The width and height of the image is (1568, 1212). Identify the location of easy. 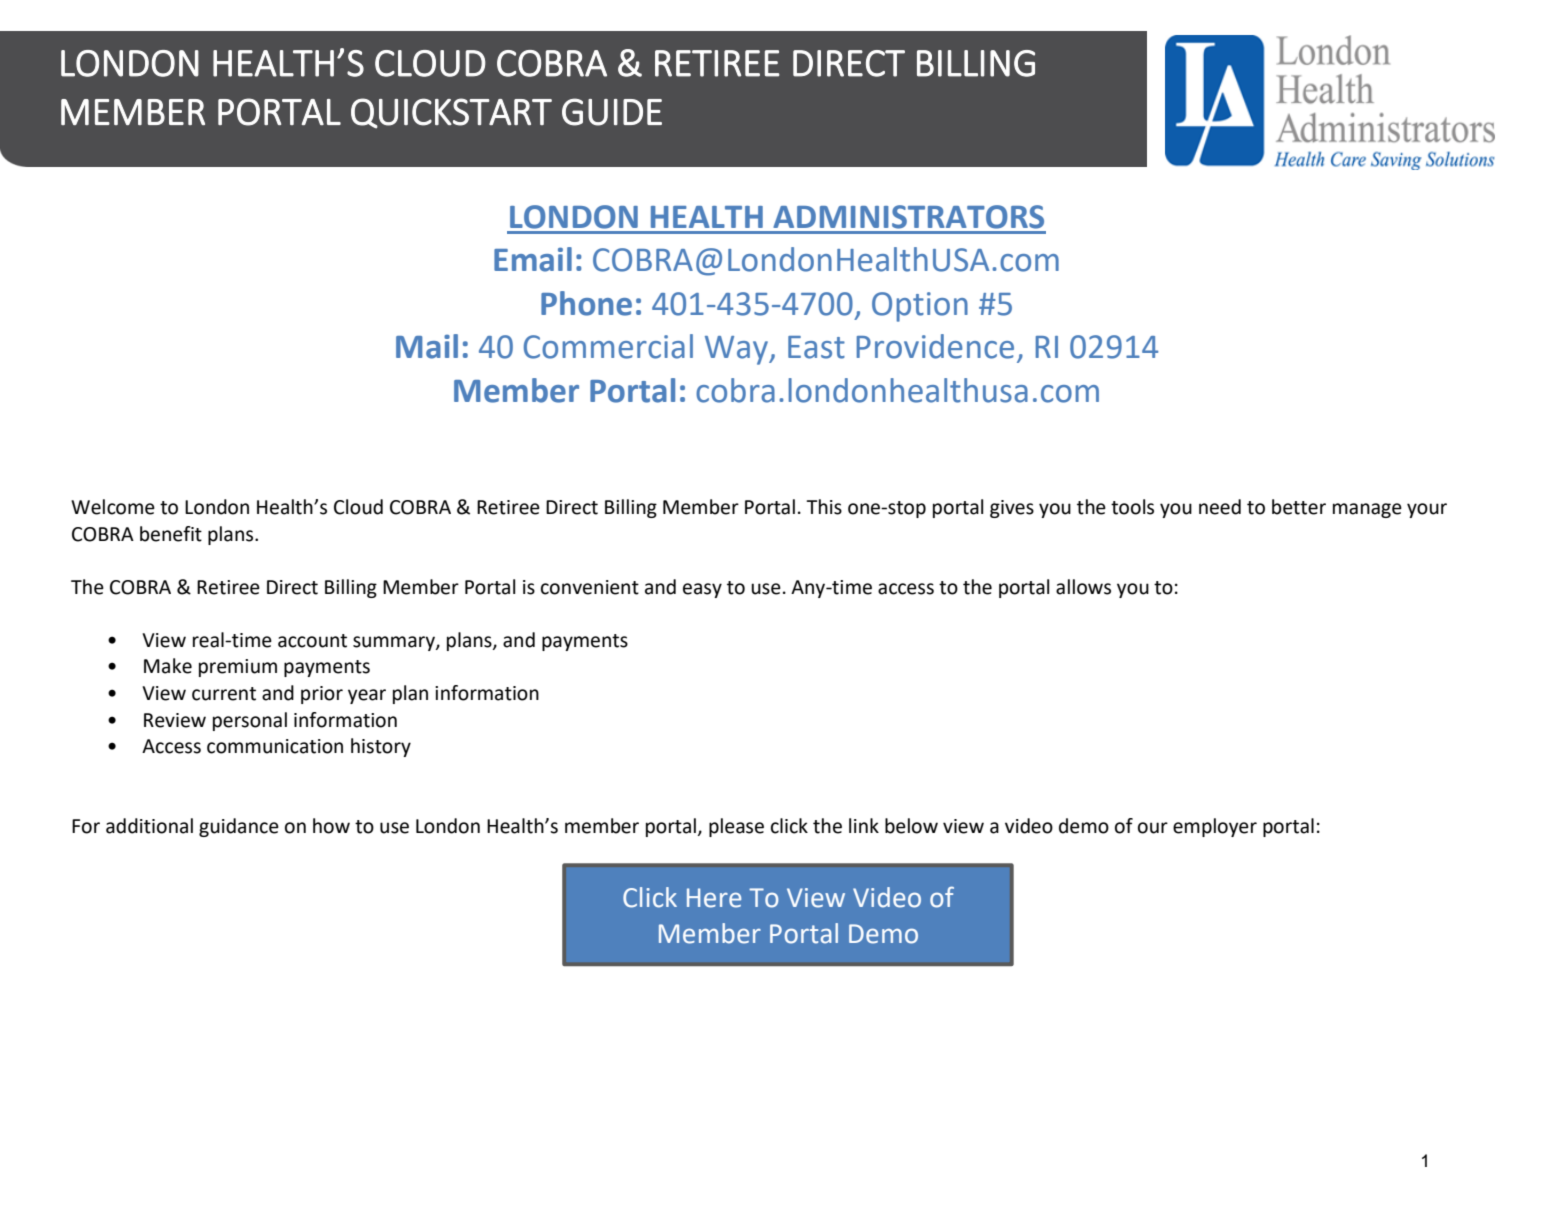
(702, 590).
